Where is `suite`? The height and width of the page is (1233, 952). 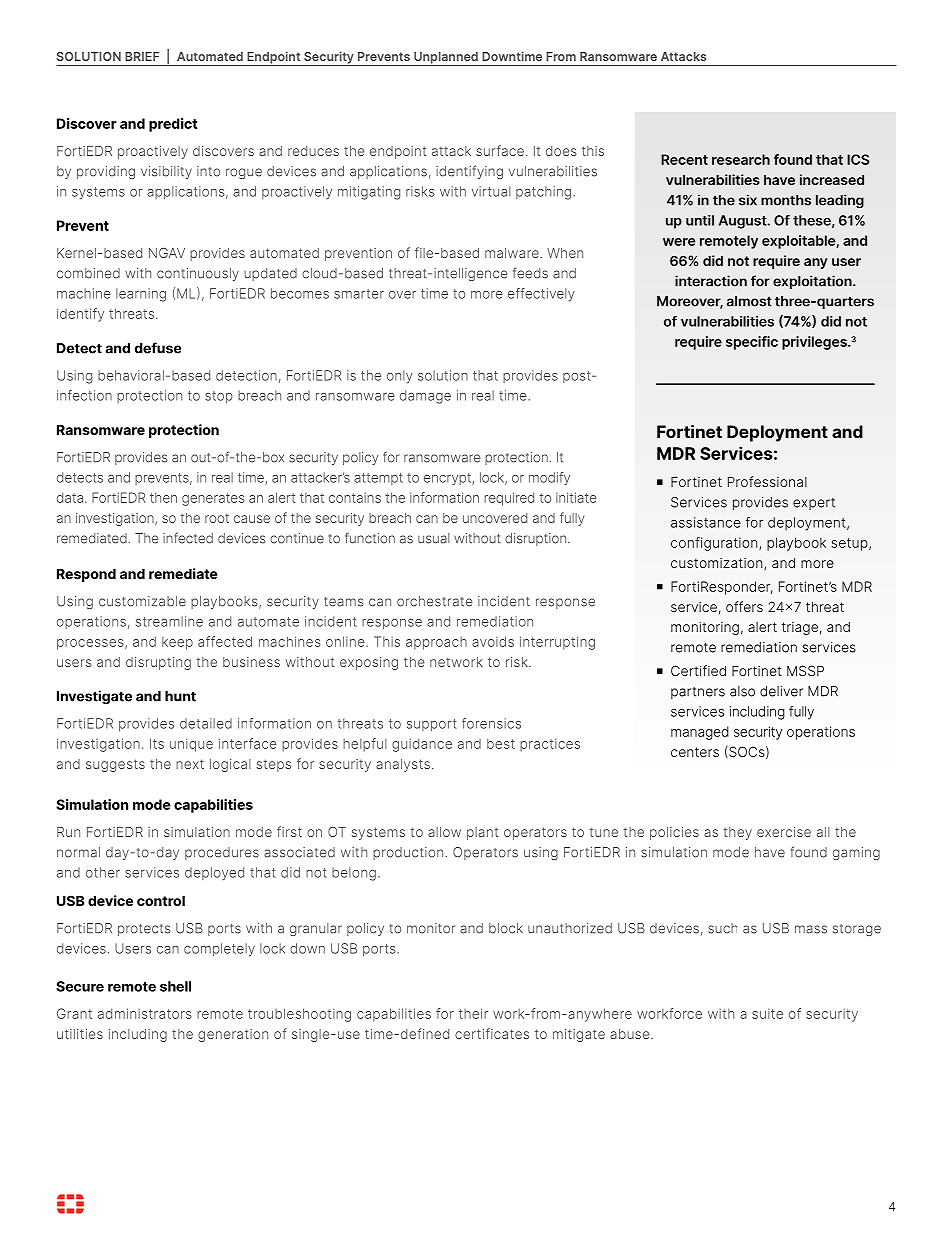
suite is located at coordinates (767, 1014).
